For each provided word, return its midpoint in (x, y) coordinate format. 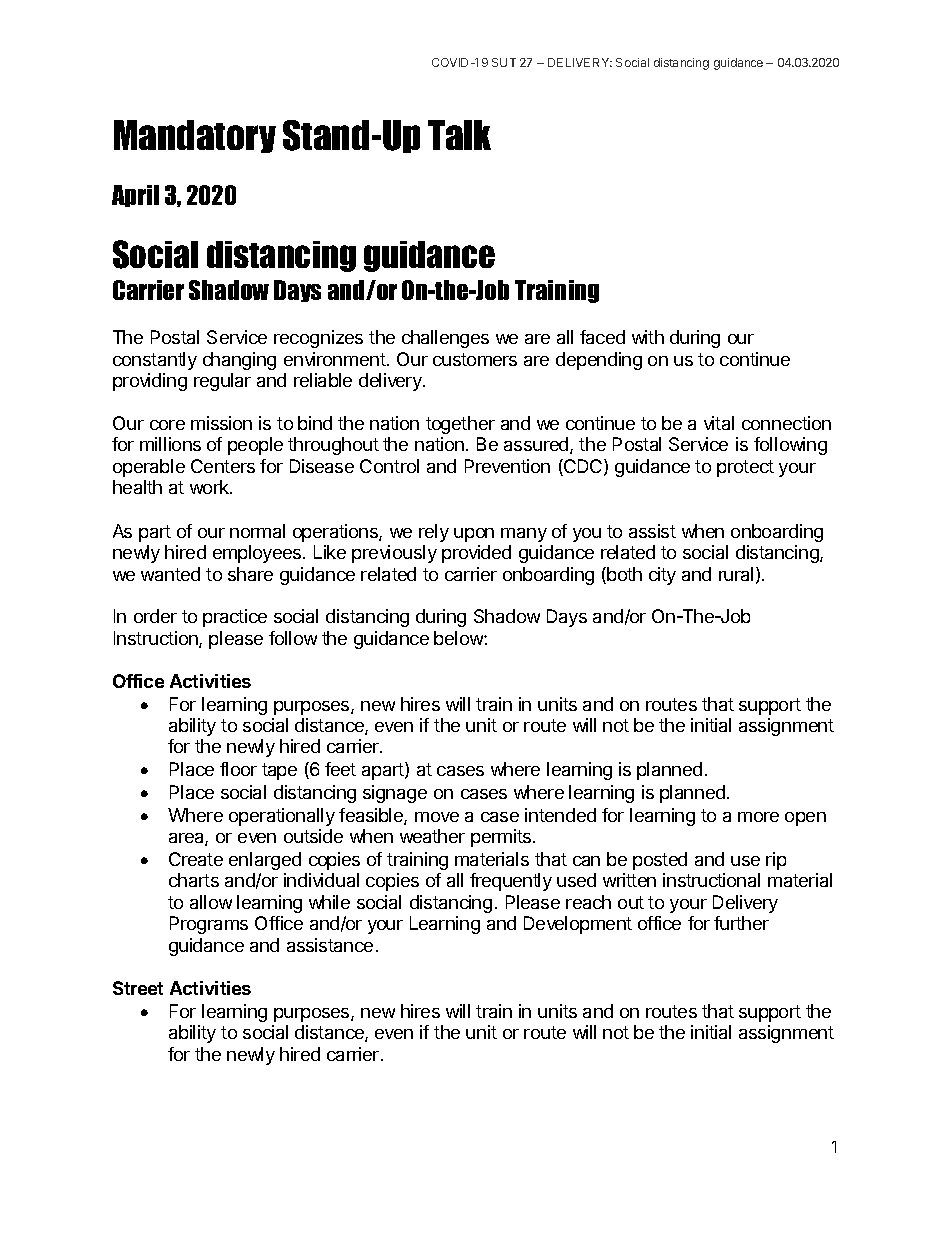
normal (257, 531)
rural (736, 574)
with (648, 337)
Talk (459, 135)
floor (238, 769)
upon (474, 535)
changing (239, 361)
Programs (209, 925)
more (758, 817)
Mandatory (195, 136)
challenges (445, 339)
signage (395, 794)
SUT (504, 62)
